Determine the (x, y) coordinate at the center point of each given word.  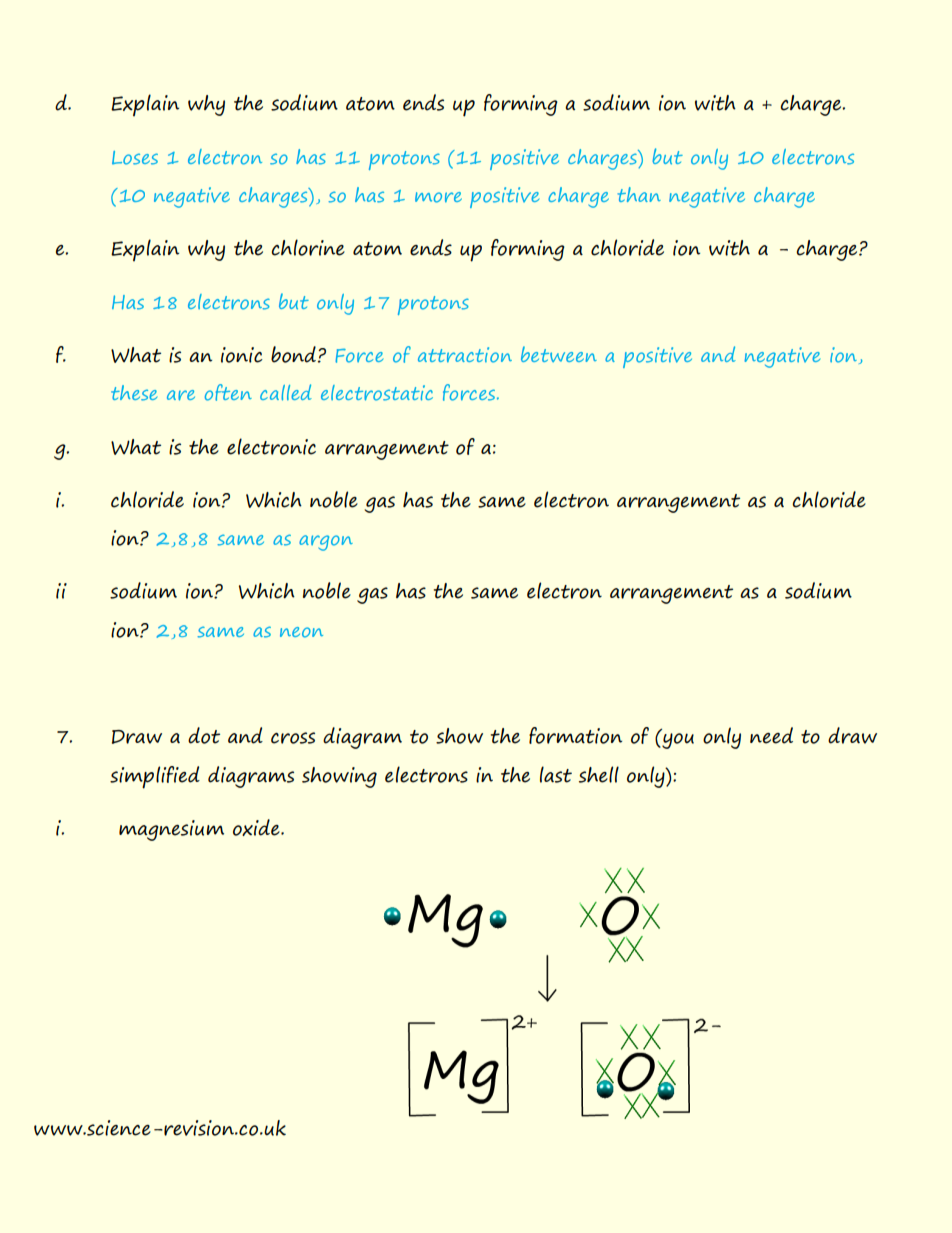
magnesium (171, 830)
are (181, 395)
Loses (135, 158)
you (677, 740)
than (639, 194)
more (438, 197)
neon (301, 632)
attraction (465, 355)
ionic (242, 355)
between (559, 354)
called (286, 392)
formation (575, 735)
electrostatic (377, 393)
